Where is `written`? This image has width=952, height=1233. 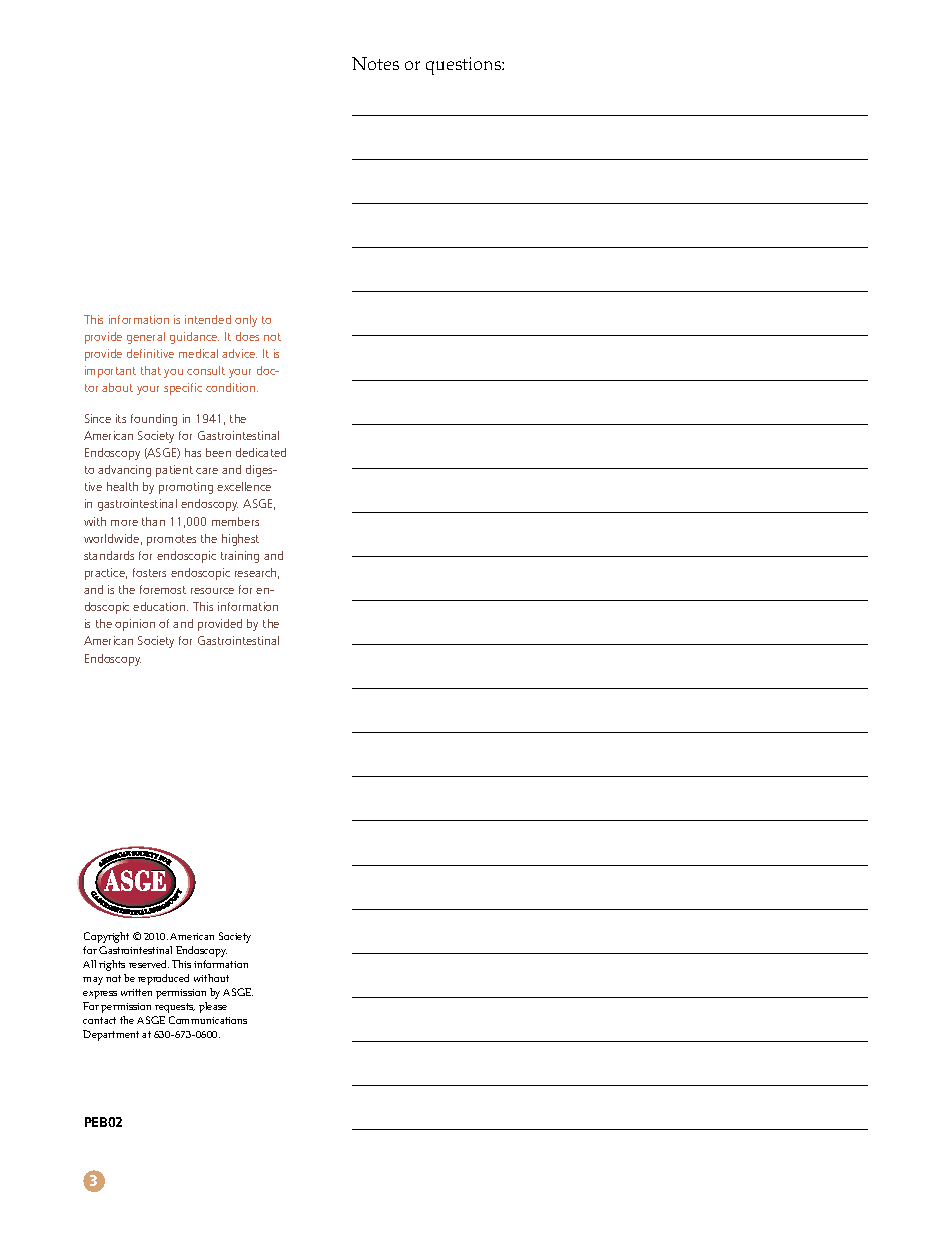 written is located at coordinates (136, 992).
